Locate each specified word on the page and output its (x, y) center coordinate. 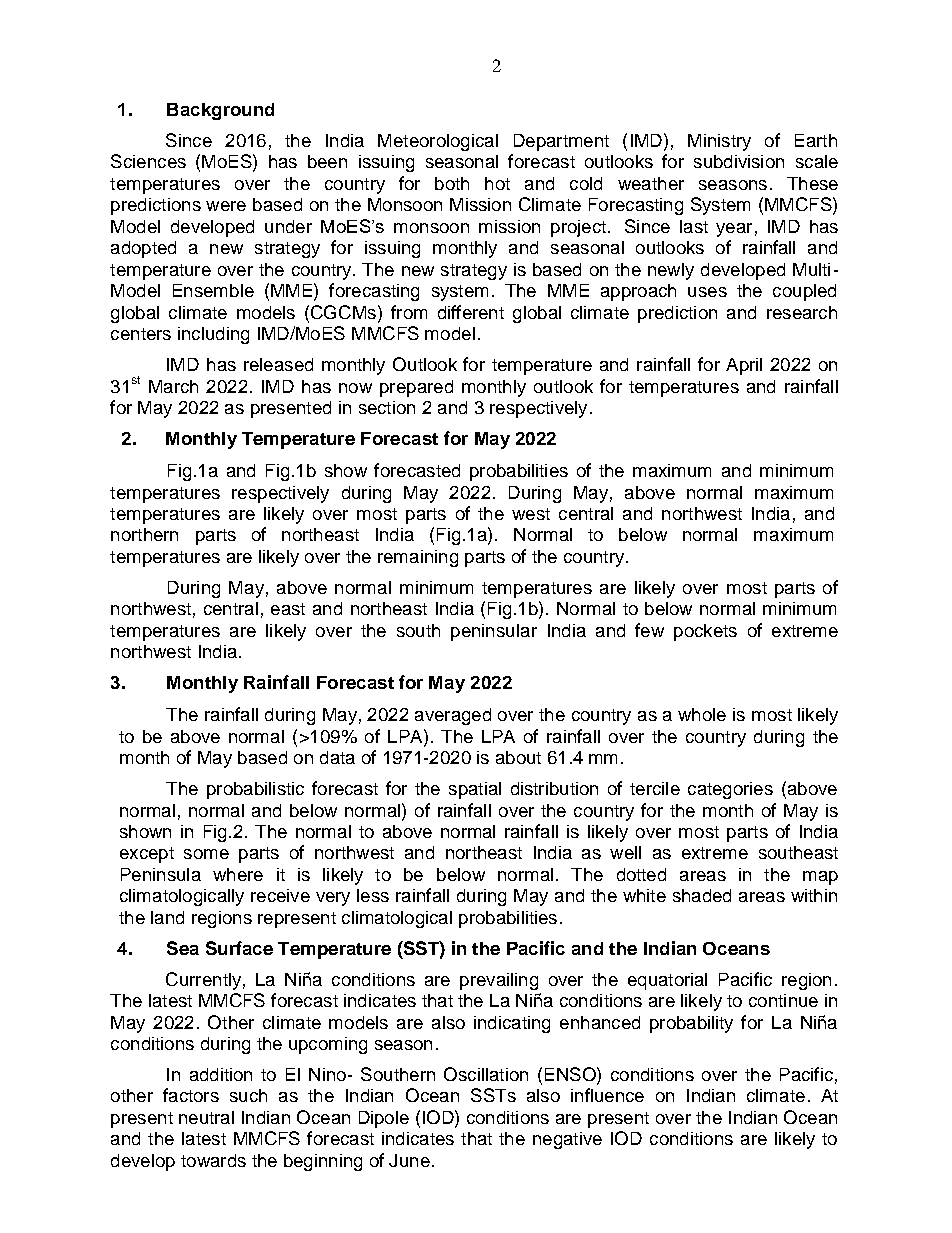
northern (144, 534)
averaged (453, 716)
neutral (206, 1117)
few (649, 630)
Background (220, 111)
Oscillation (486, 1074)
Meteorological (438, 142)
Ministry (719, 142)
